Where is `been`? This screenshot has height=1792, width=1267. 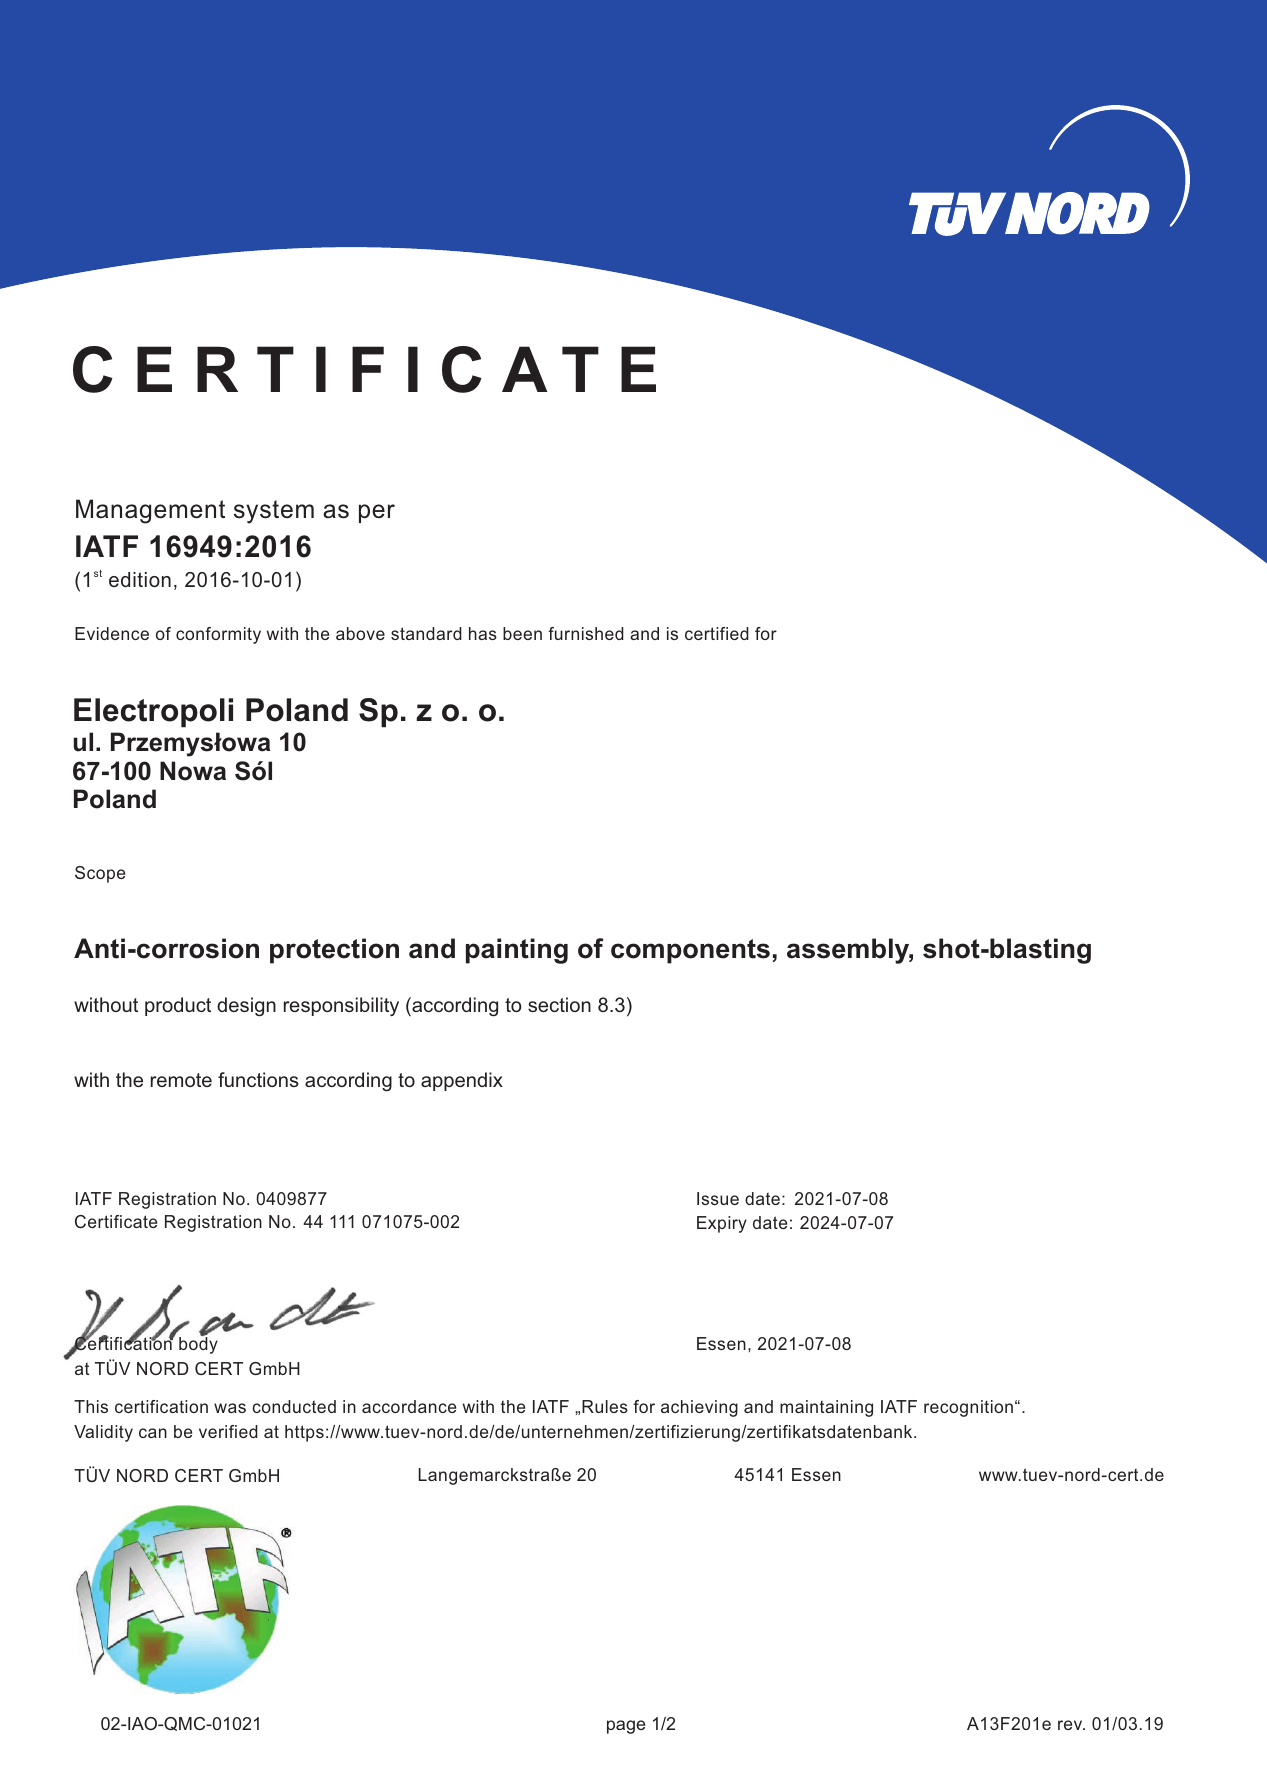 been is located at coordinates (522, 633).
